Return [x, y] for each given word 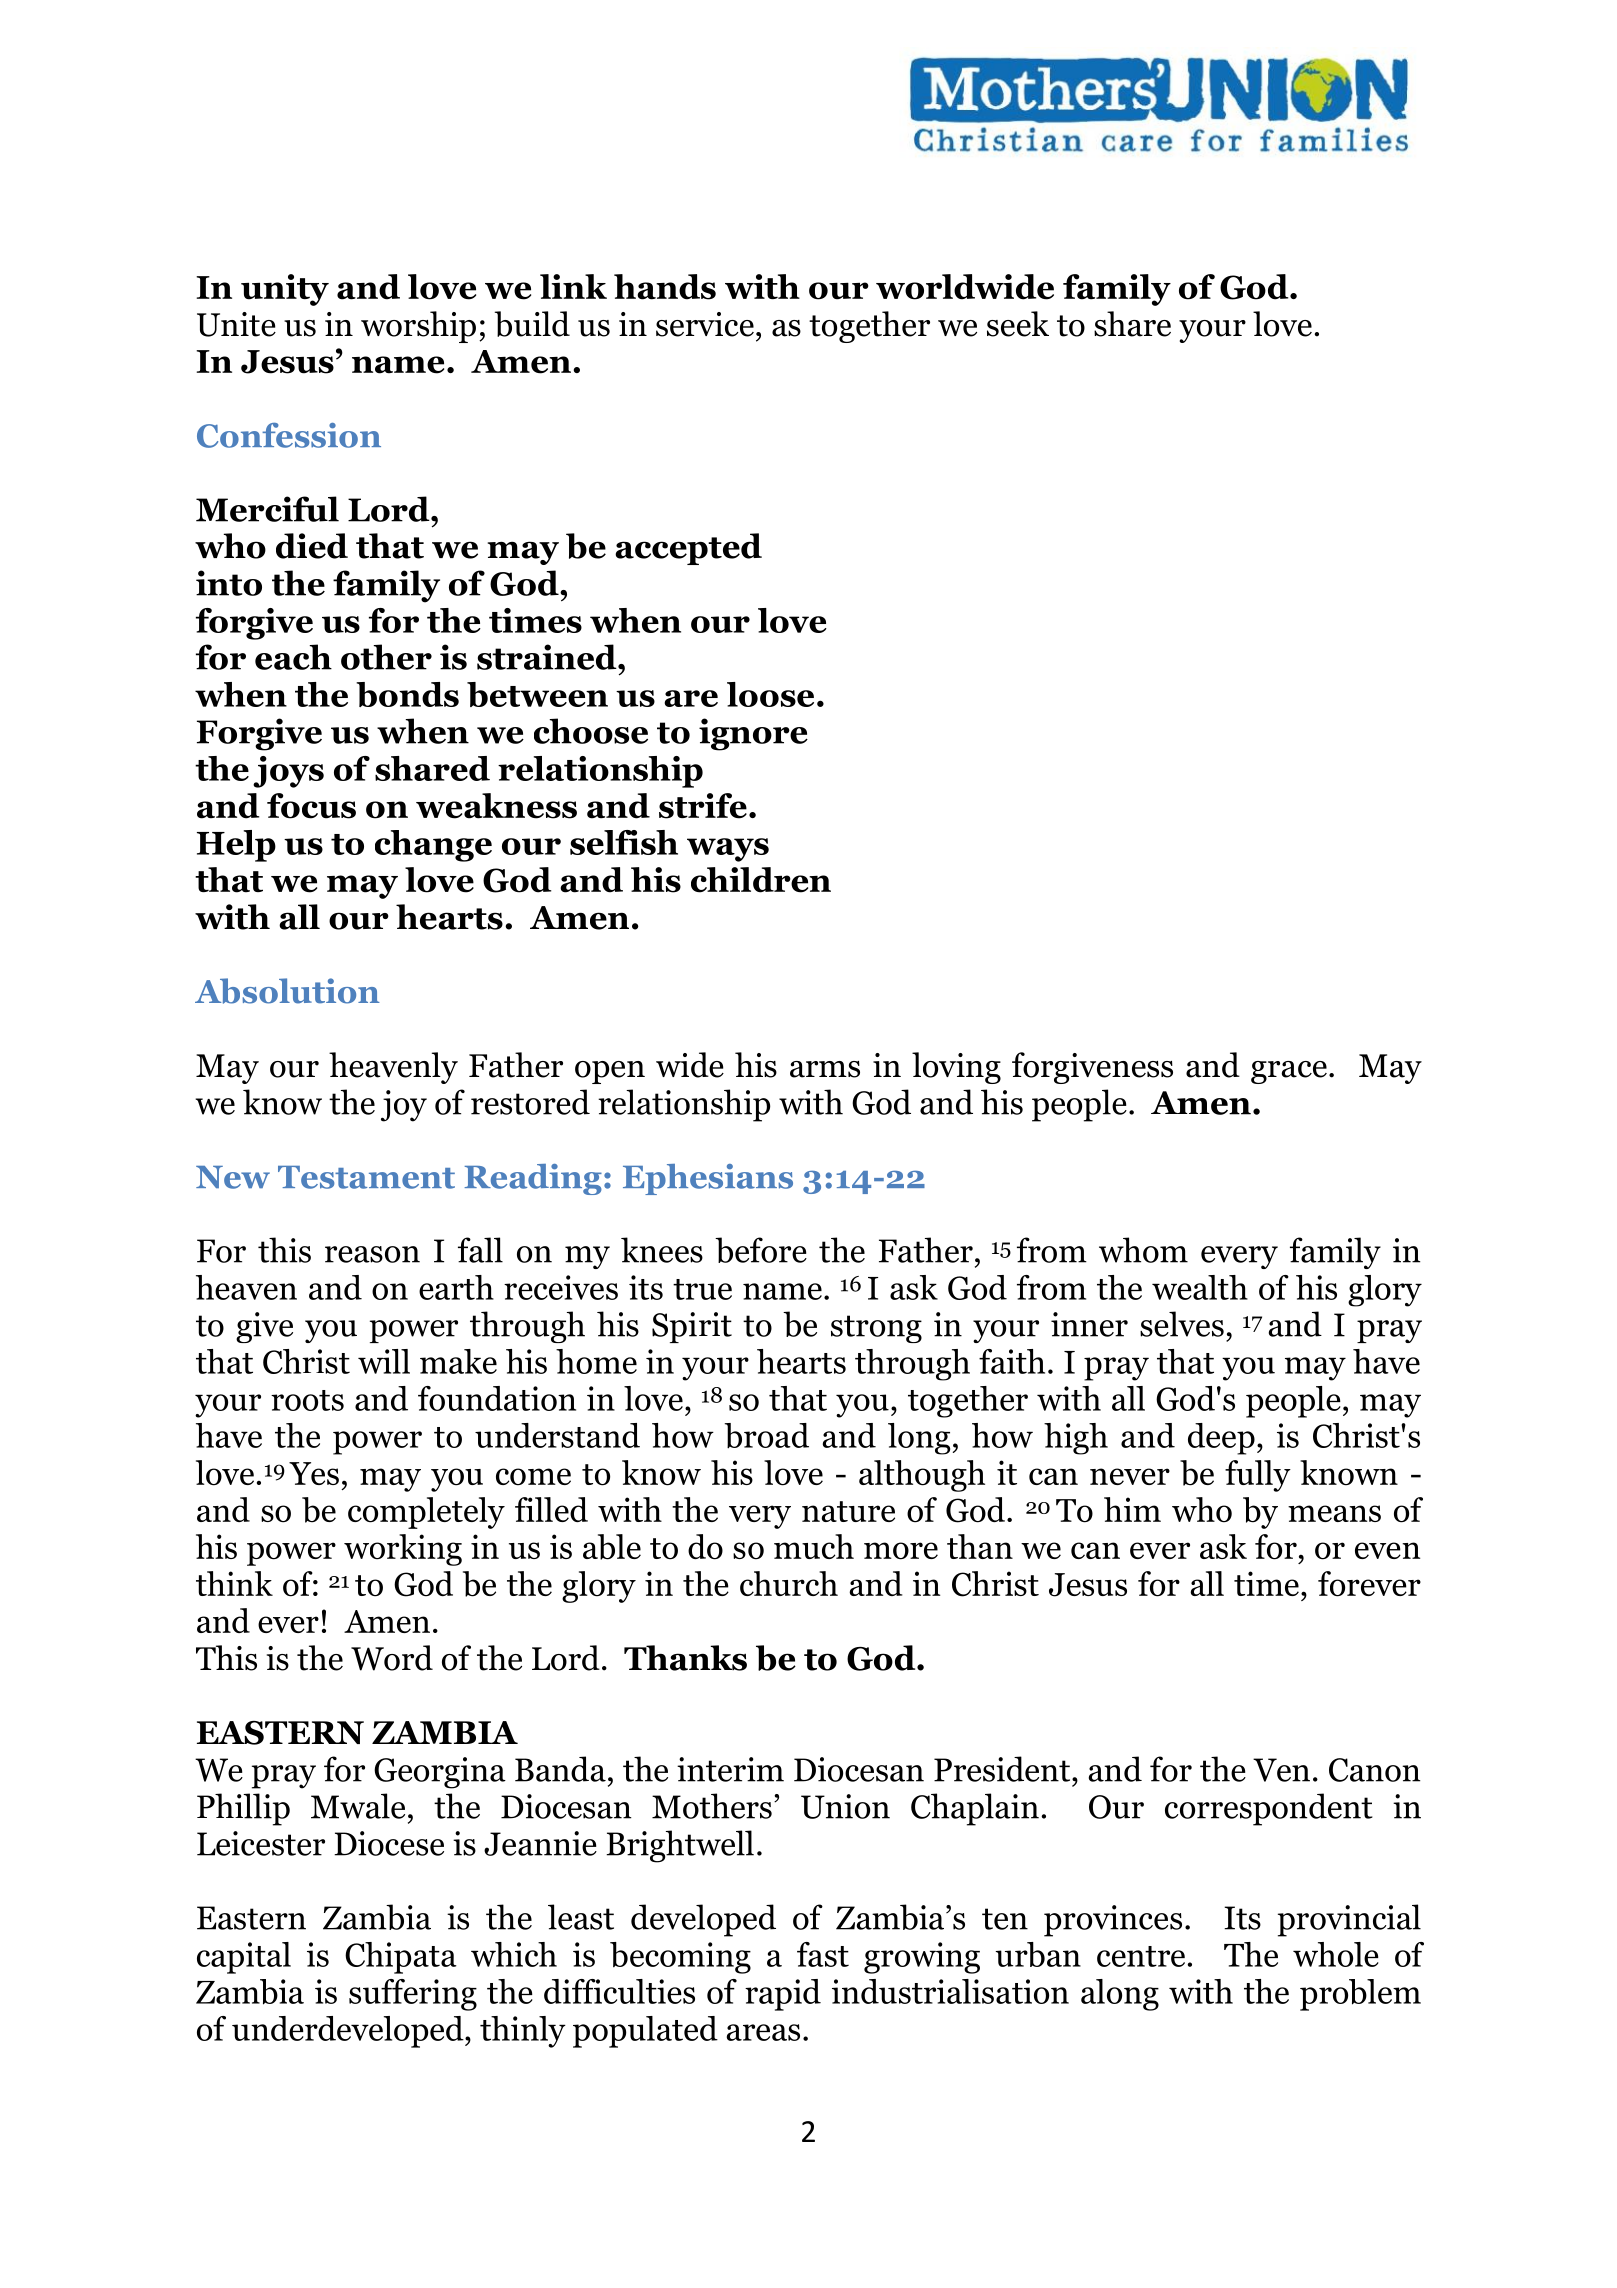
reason [372, 1254]
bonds [407, 694]
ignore [753, 734]
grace [1289, 1072]
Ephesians [708, 1179]
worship [418, 327]
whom [1143, 1250]
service [705, 324]
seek [1018, 324]
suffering [413, 1995]
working [403, 1550]
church [789, 1583]
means [1334, 1513]
